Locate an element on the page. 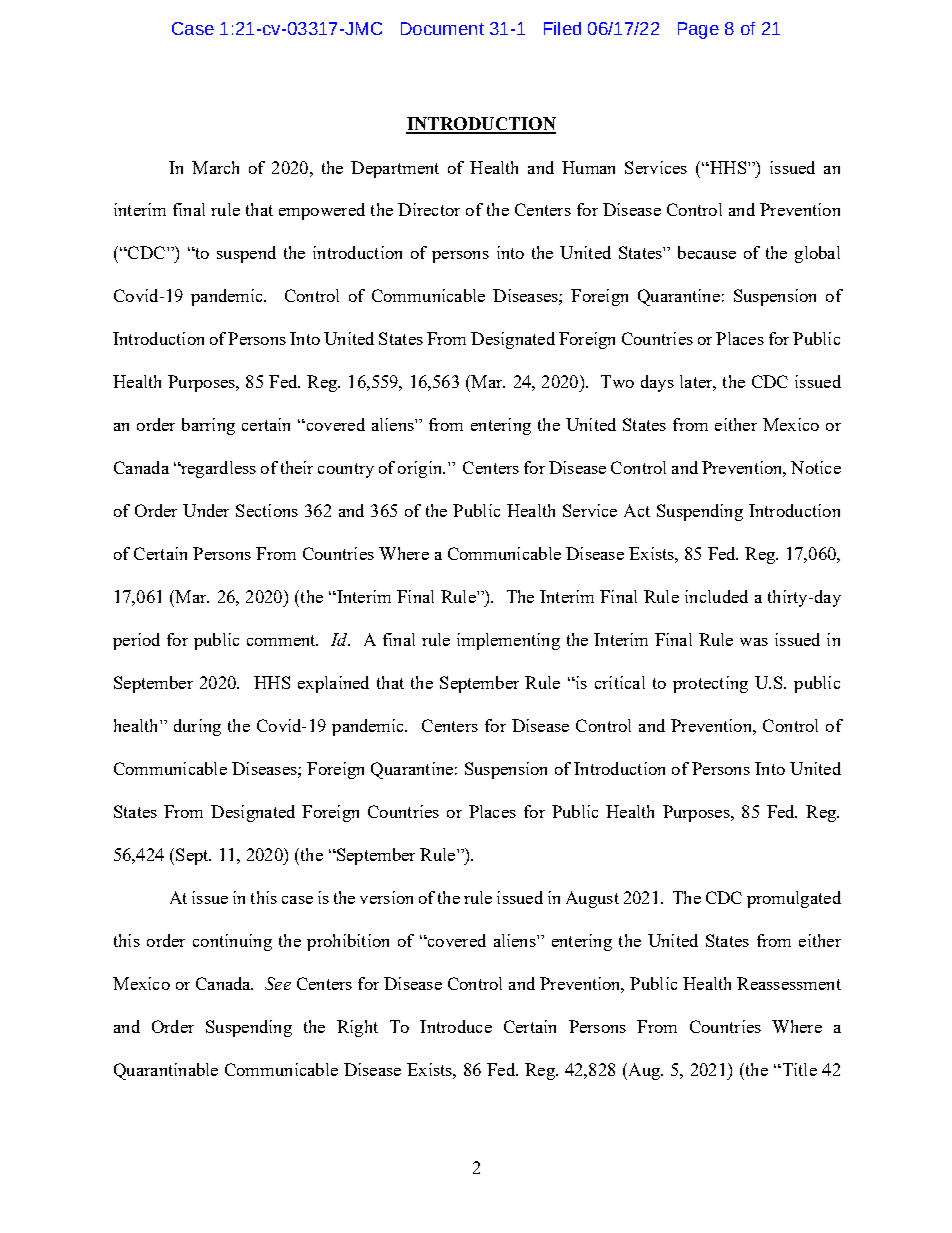  during is located at coordinates (197, 727).
